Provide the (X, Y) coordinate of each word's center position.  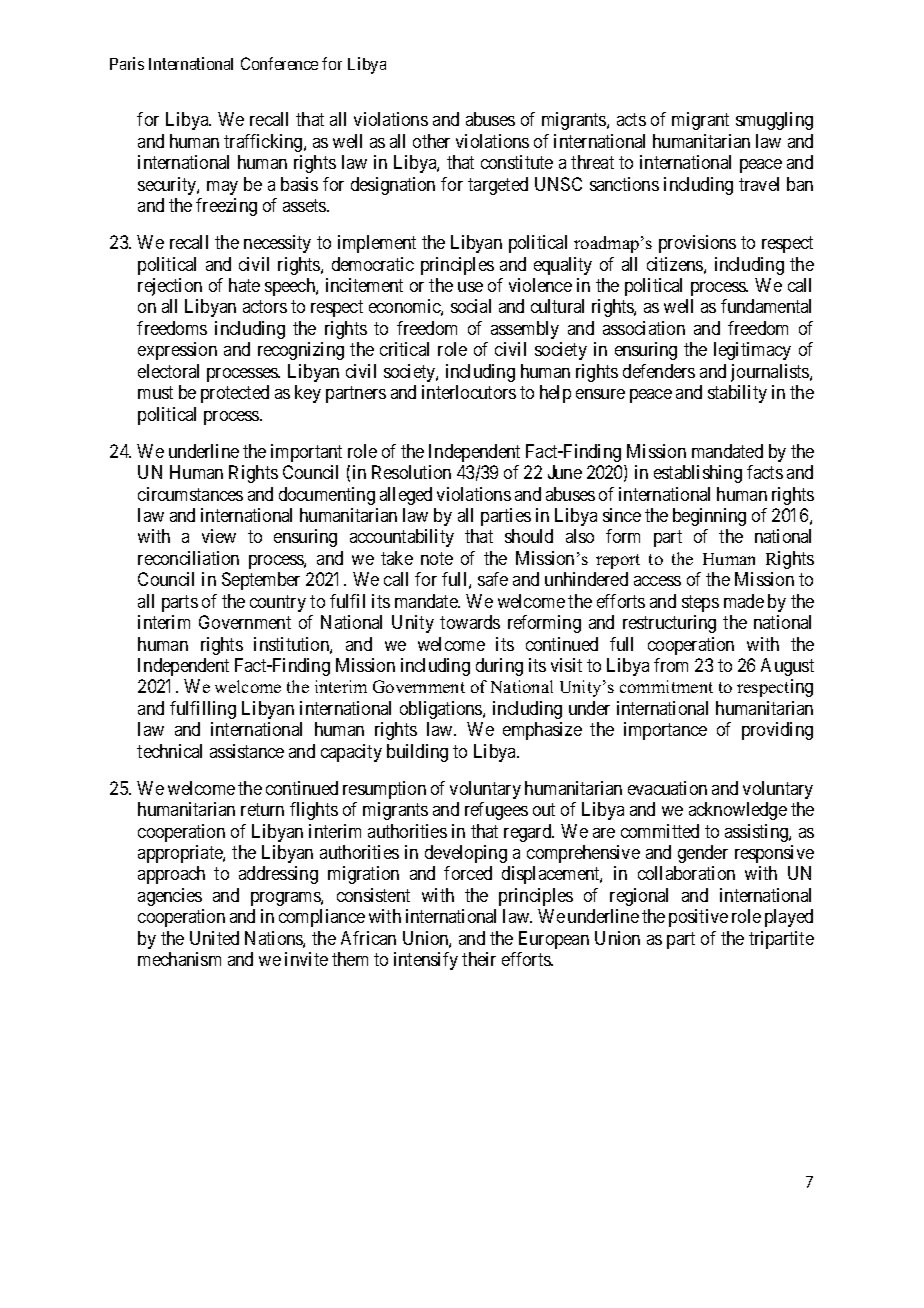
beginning (709, 517)
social (471, 306)
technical (169, 751)
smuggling (774, 121)
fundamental (766, 306)
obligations (442, 710)
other (431, 141)
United (214, 938)
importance (665, 731)
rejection (170, 287)
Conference (279, 63)
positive (698, 918)
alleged (406, 496)
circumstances (190, 494)
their (479, 959)
